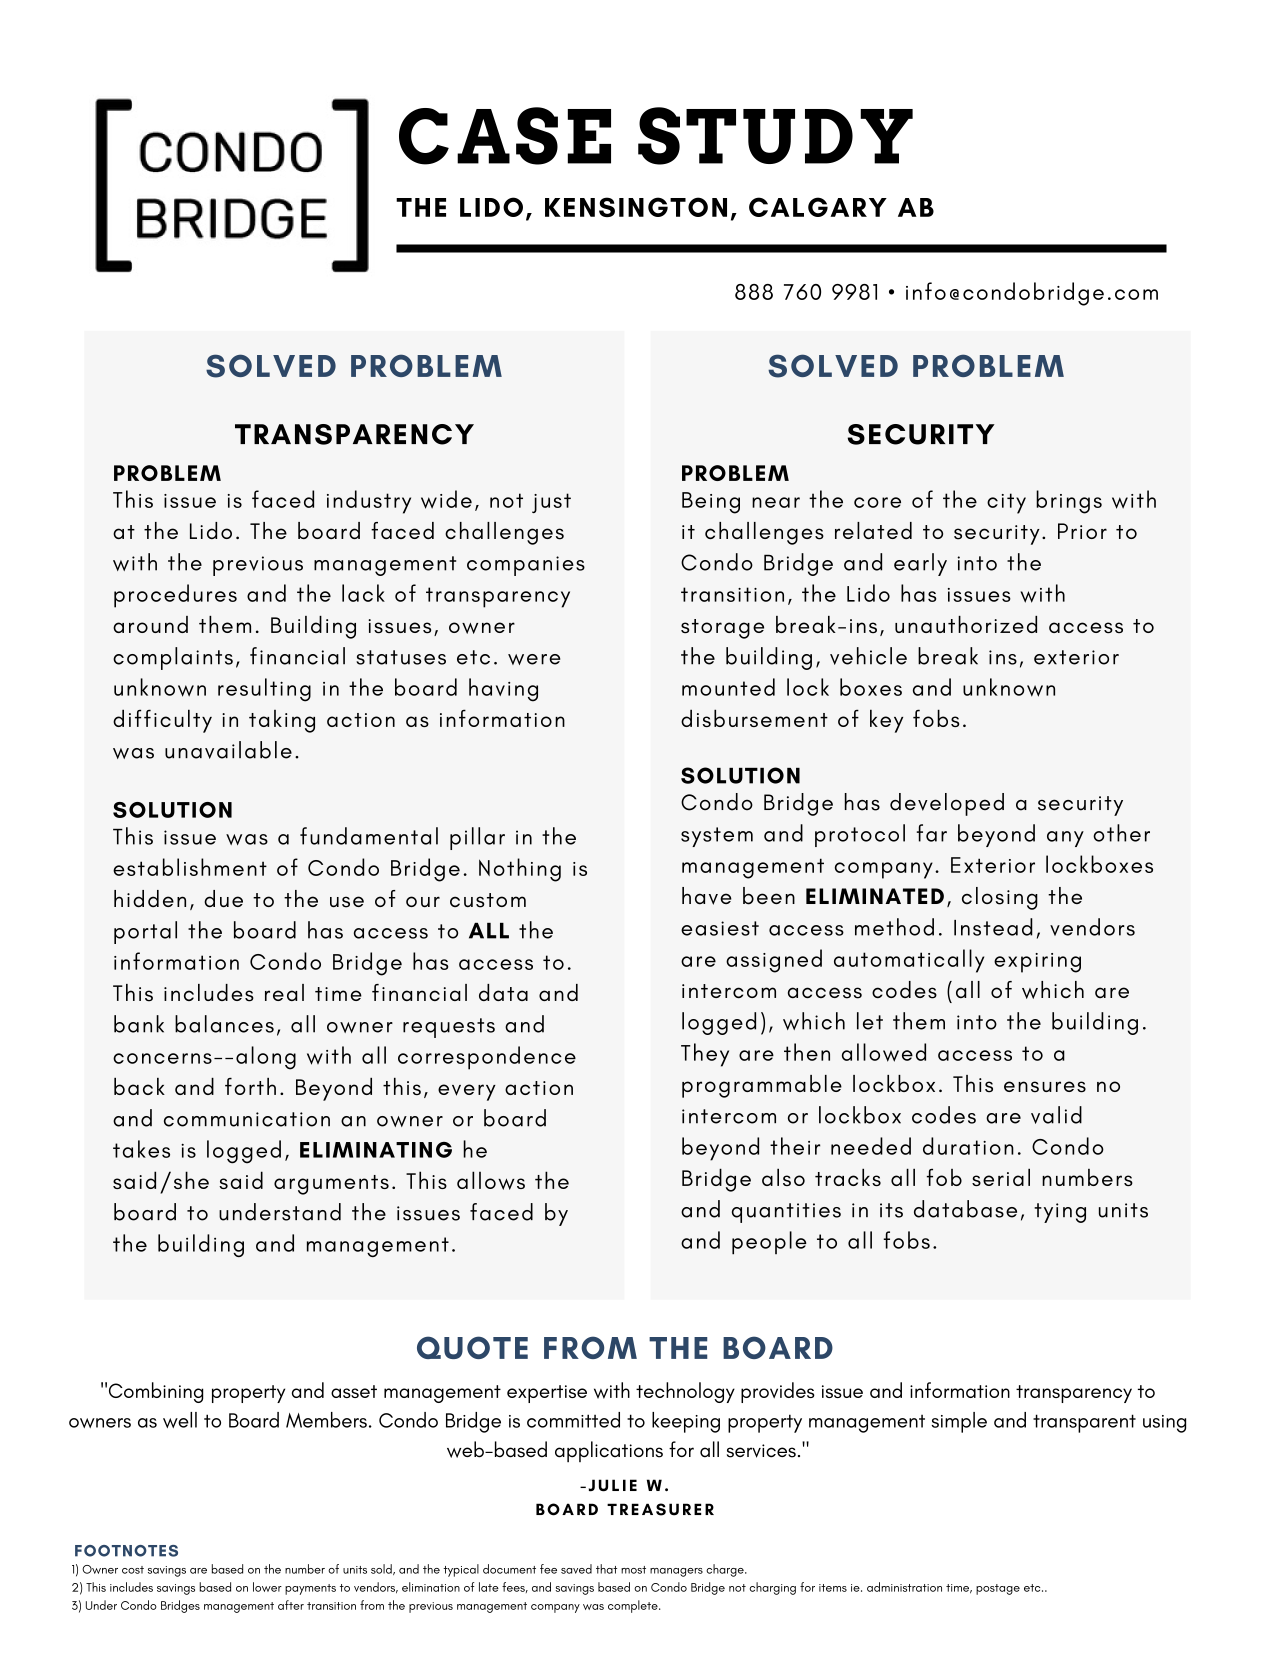 The height and width of the screenshot is (1653, 1277). Describe the element at coordinates (1060, 1213) in the screenshot. I see `tying` at that location.
